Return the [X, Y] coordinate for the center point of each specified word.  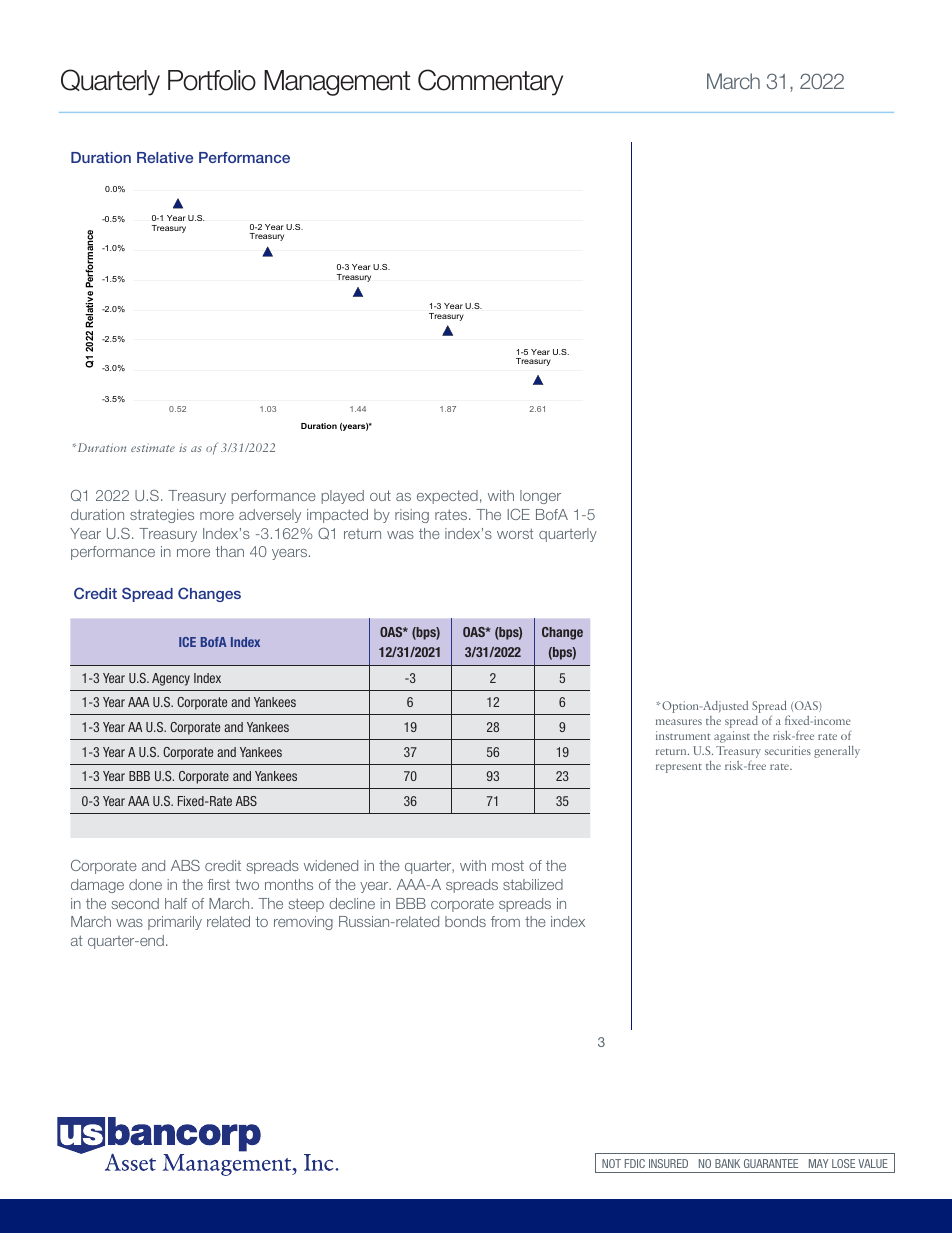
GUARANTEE [771, 1163]
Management [337, 83]
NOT [611, 1163]
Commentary [490, 82]
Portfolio [212, 80]
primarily [175, 923]
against [732, 737]
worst [515, 533]
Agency [171, 679]
